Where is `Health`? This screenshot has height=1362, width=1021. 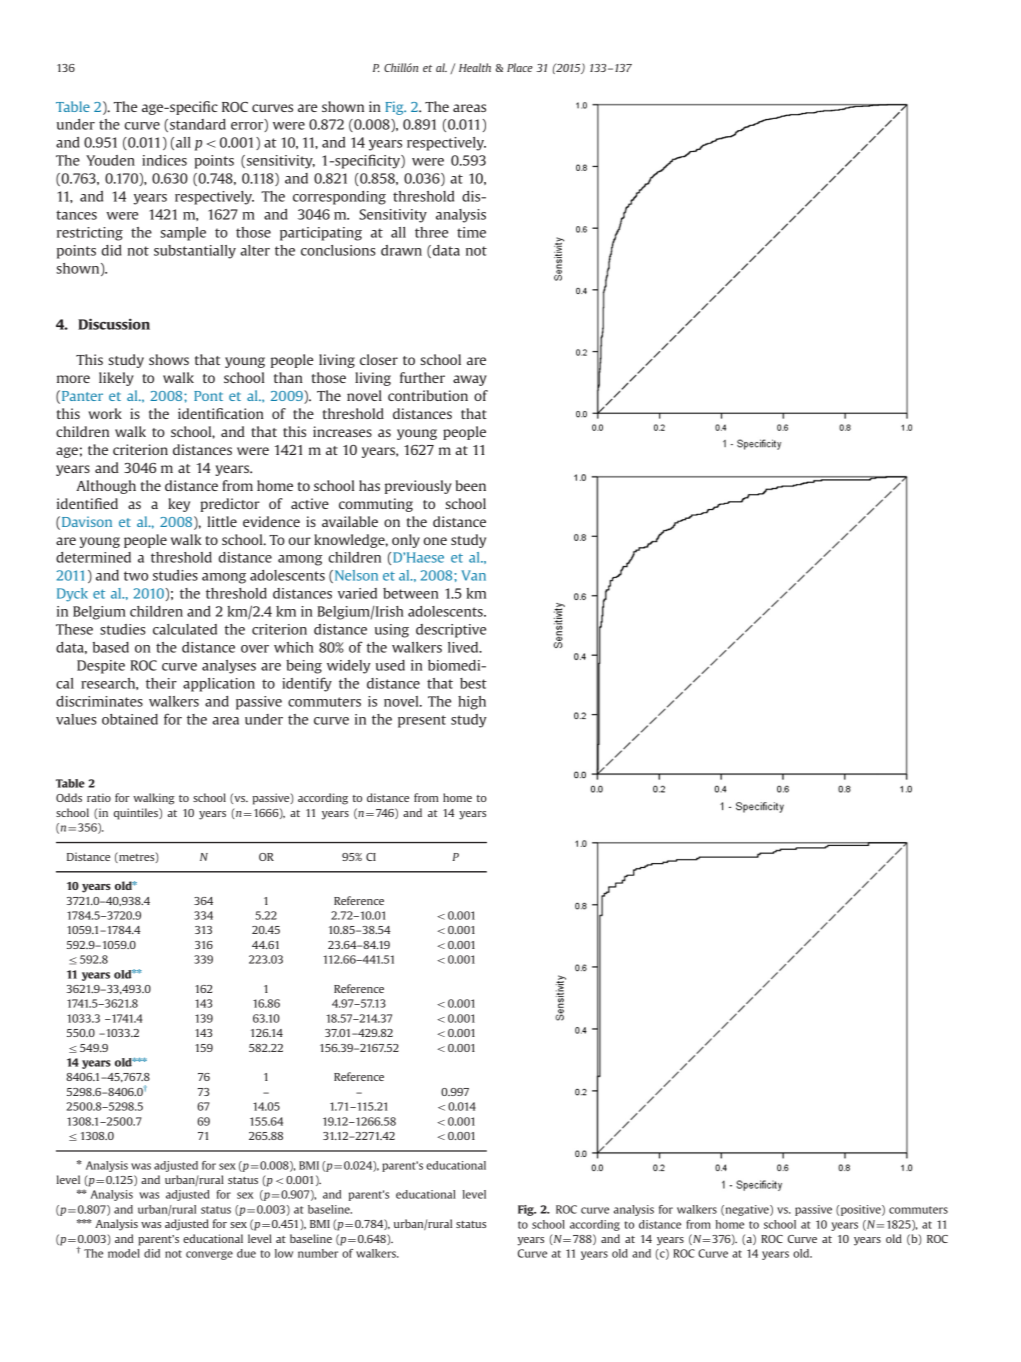 Health is located at coordinates (475, 67).
